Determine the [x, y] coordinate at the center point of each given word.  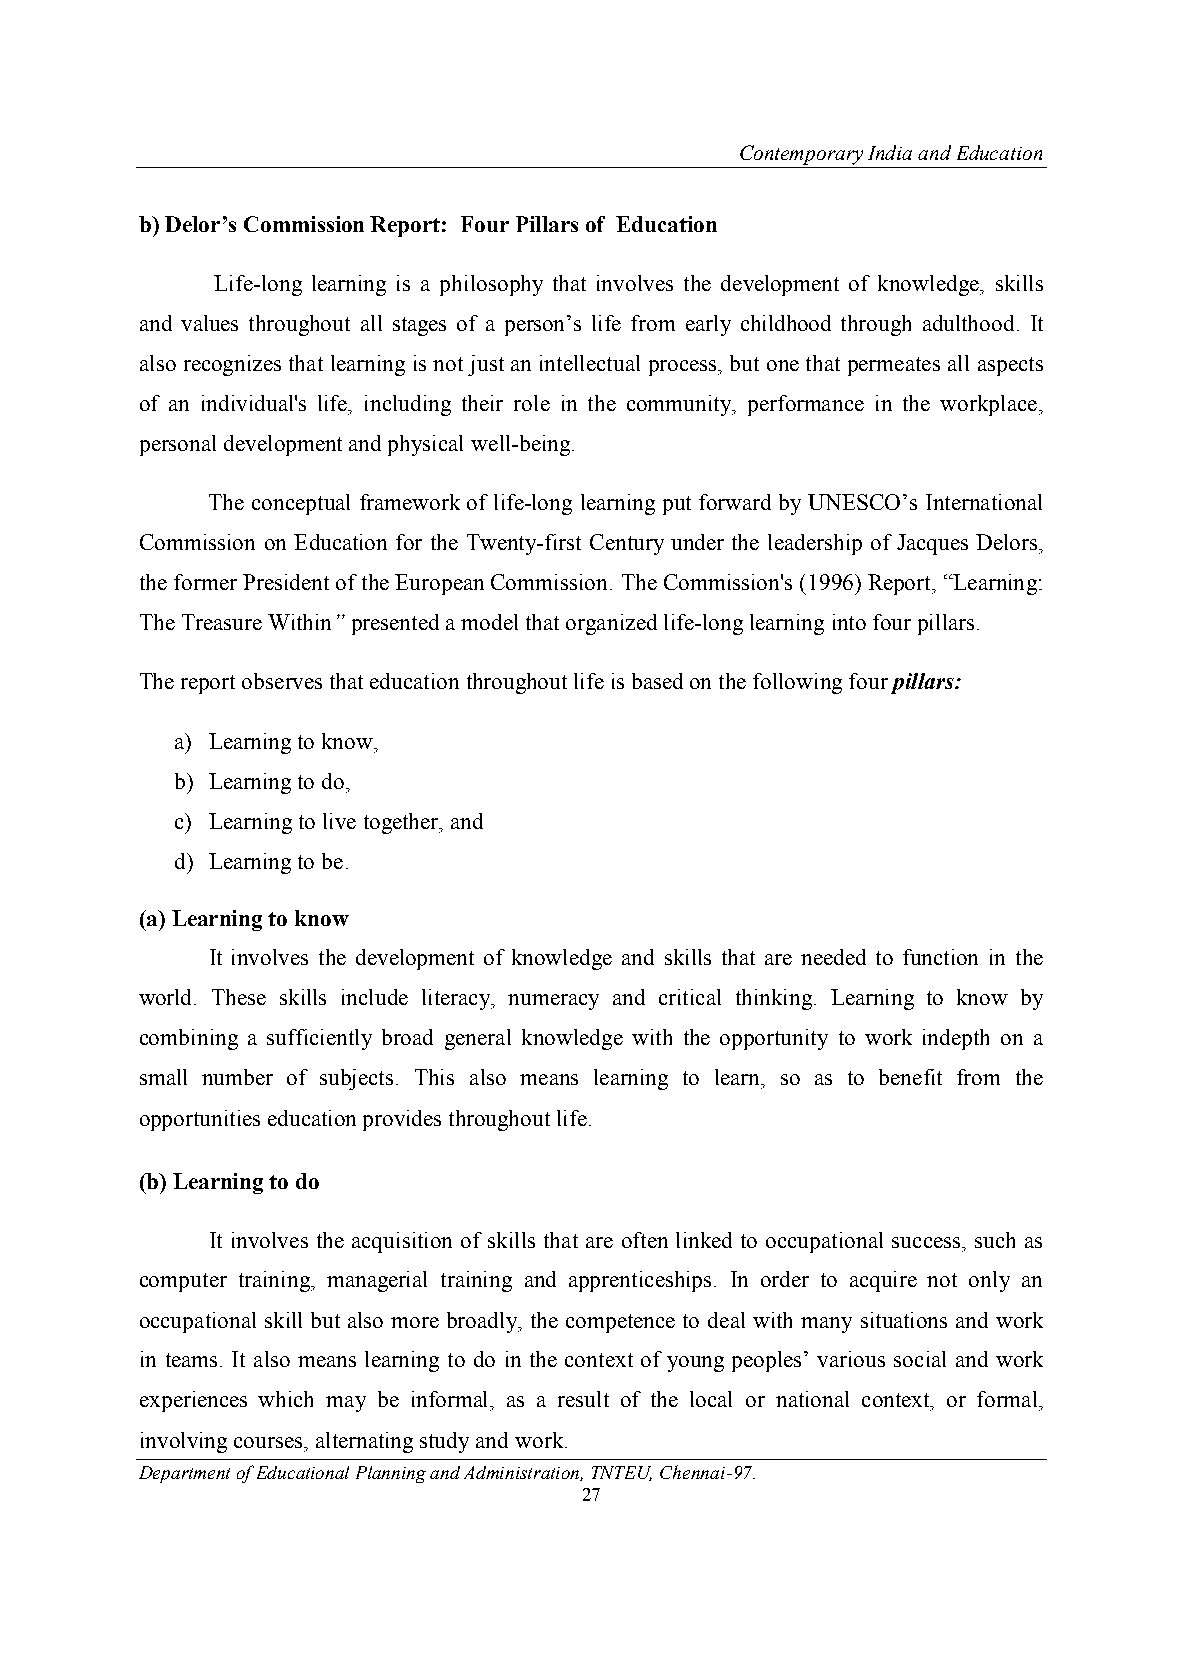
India [890, 152]
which [285, 1399]
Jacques [932, 544]
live [339, 821]
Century [627, 544]
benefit [910, 1077]
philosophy [491, 285]
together [402, 823]
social [920, 1359]
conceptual [301, 504]
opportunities [200, 1120]
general [478, 1039]
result [583, 1399]
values [209, 323]
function [940, 957]
